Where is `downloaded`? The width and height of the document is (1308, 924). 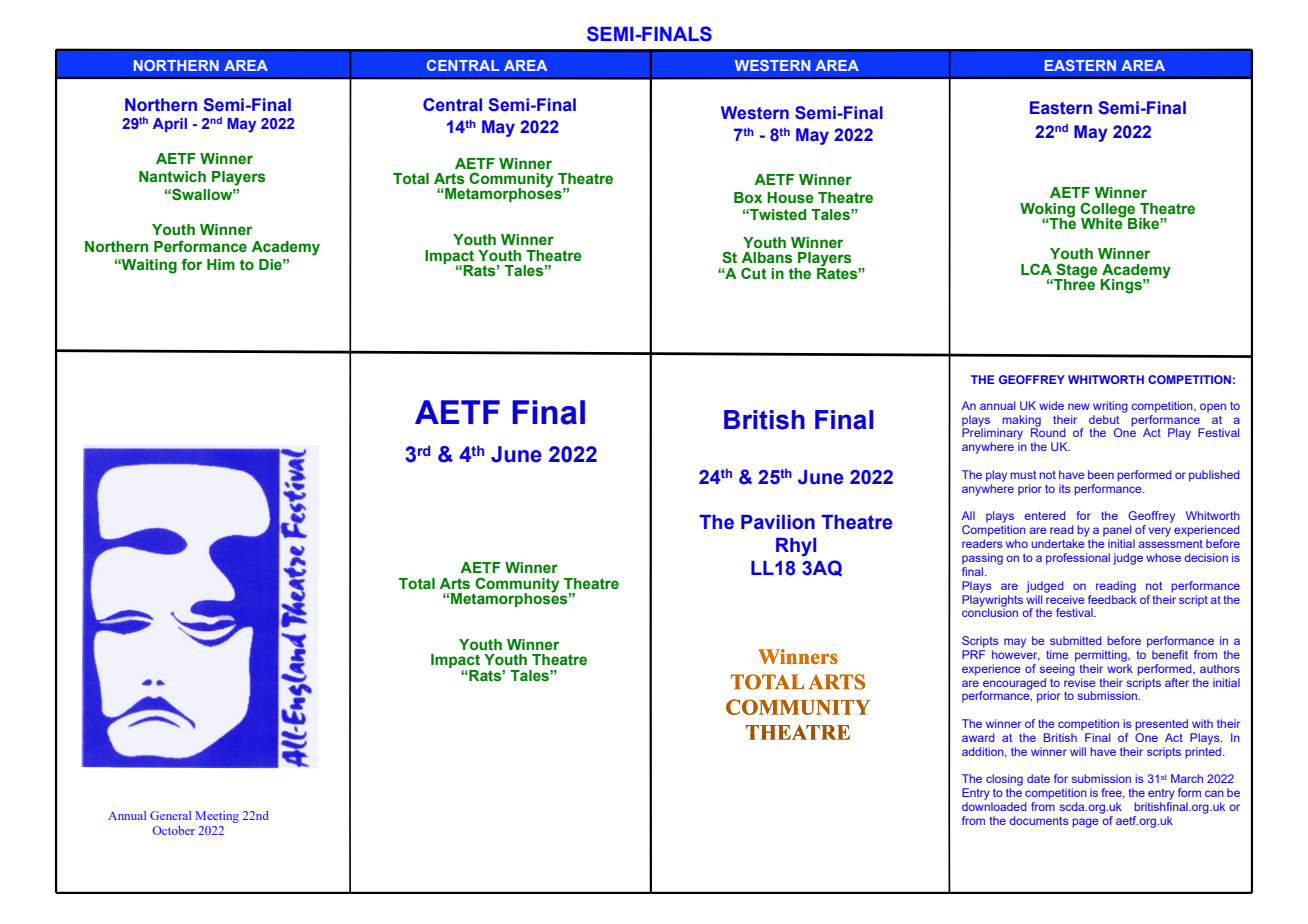 downloaded is located at coordinates (994, 806).
